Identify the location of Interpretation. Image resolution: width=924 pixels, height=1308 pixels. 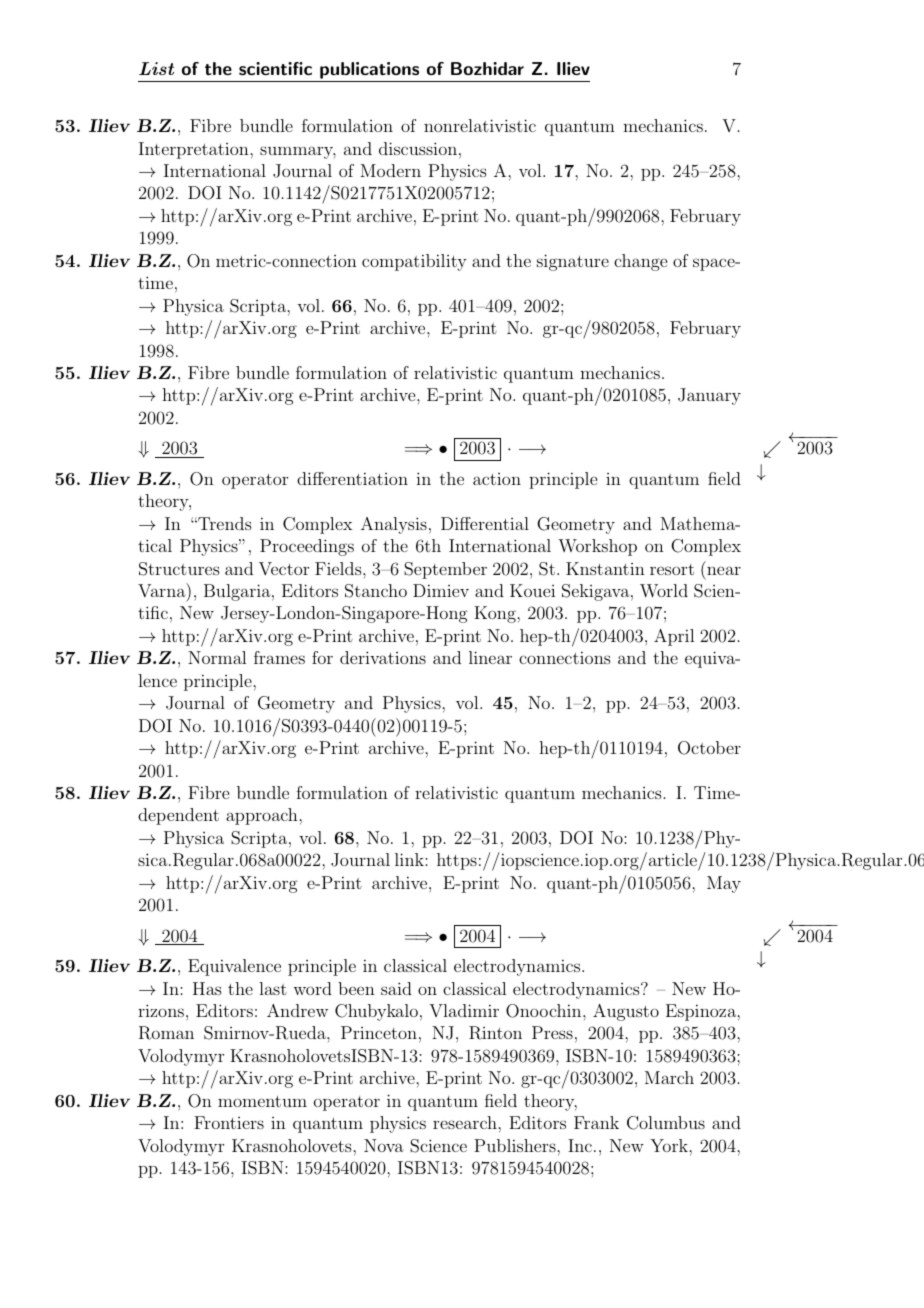
(195, 150).
